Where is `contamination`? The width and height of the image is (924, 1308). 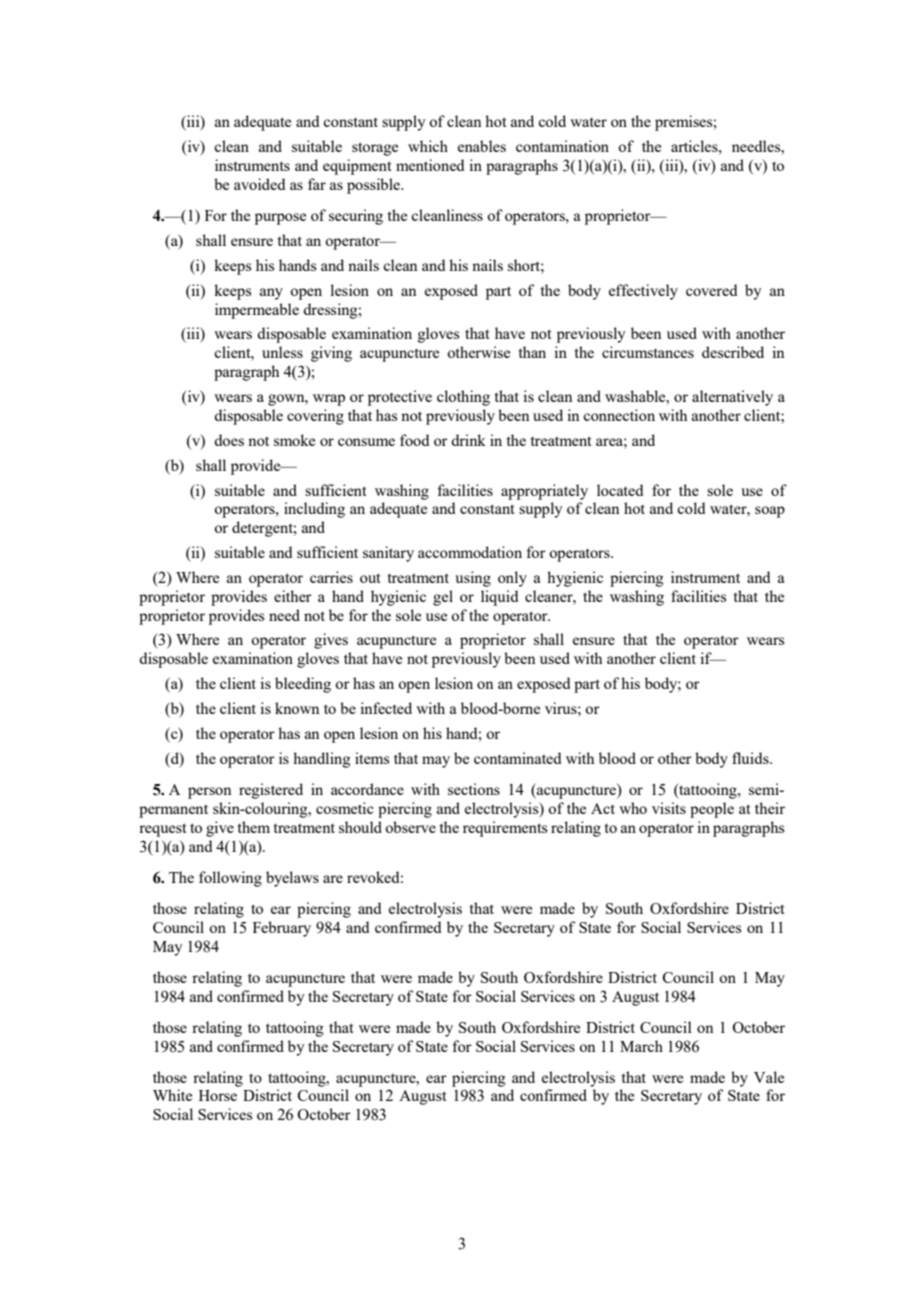 contamination is located at coordinates (562, 146).
